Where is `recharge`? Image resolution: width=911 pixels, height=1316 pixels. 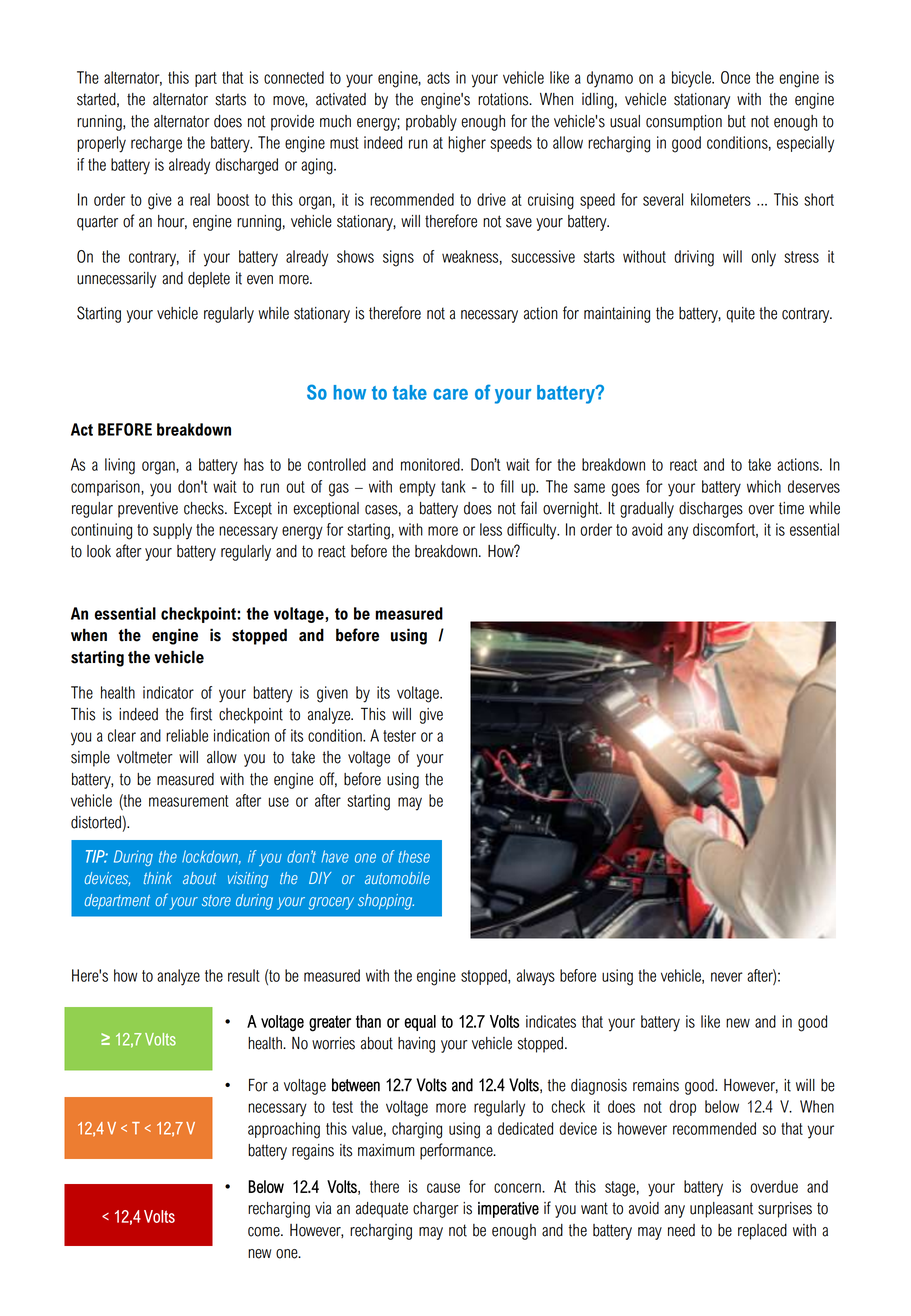 recharge is located at coordinates (156, 144).
